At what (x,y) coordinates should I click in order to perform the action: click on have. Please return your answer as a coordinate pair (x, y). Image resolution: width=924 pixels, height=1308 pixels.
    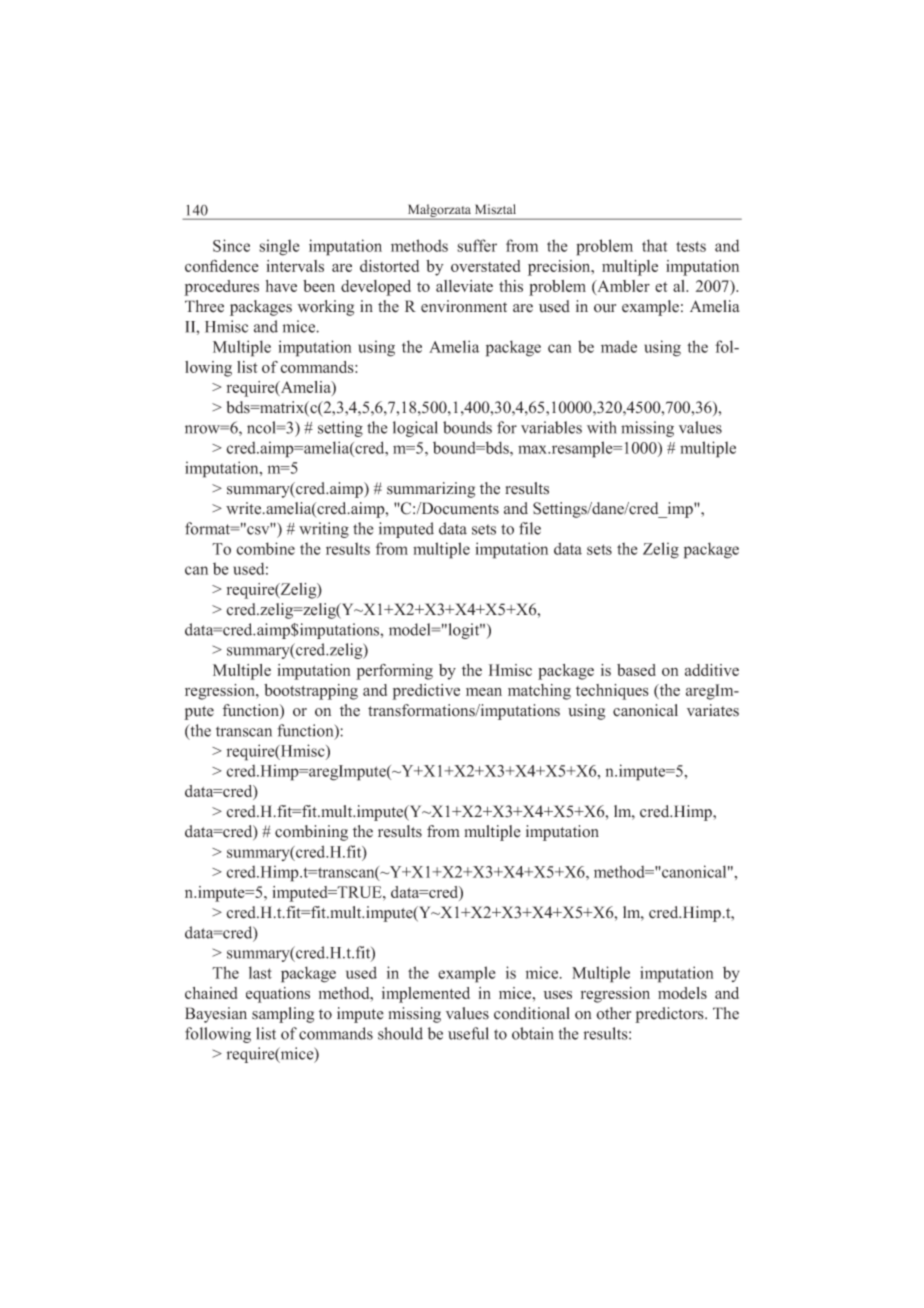
    Looking at the image, I should click on (281, 286).
